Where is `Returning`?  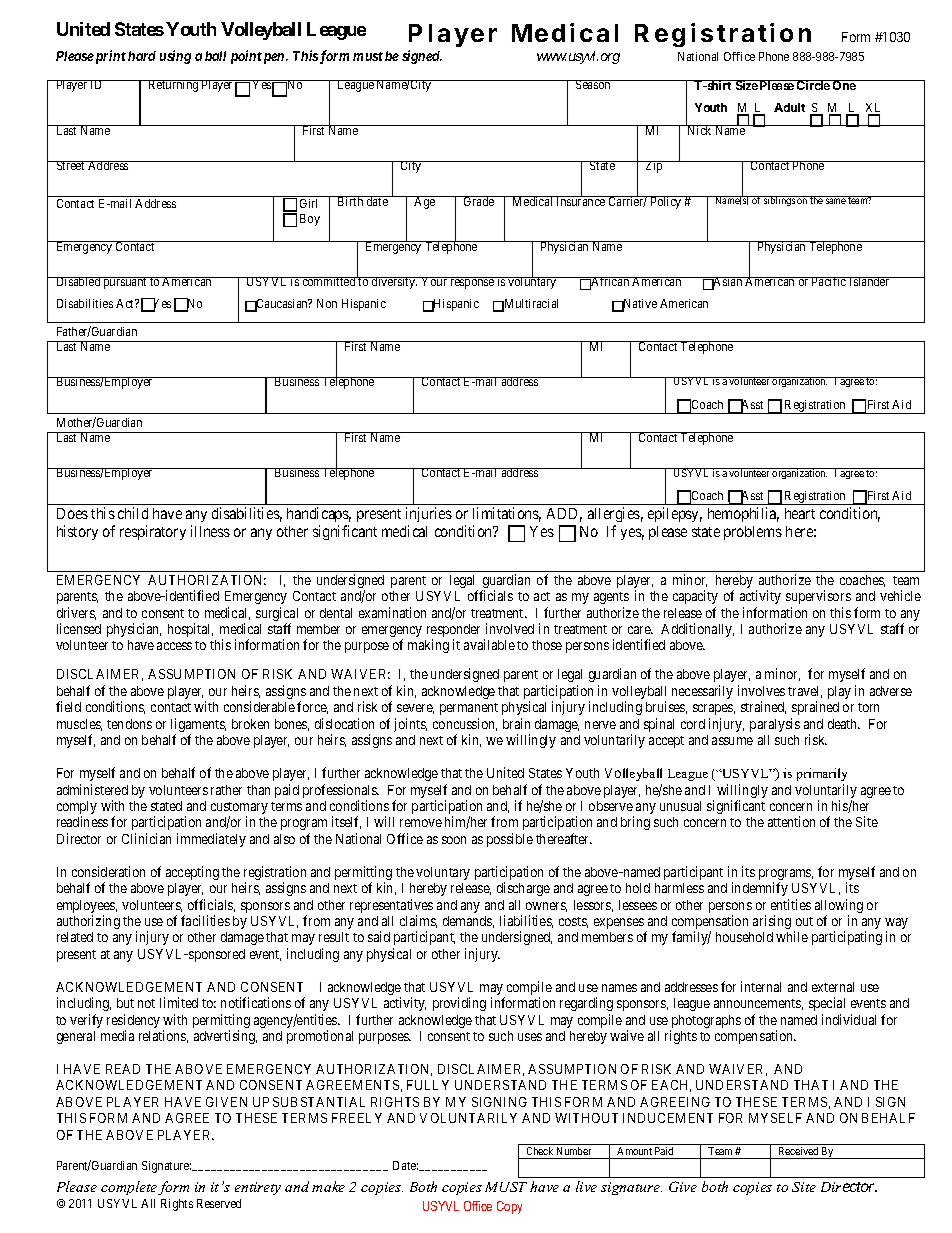
Returning is located at coordinates (173, 86).
